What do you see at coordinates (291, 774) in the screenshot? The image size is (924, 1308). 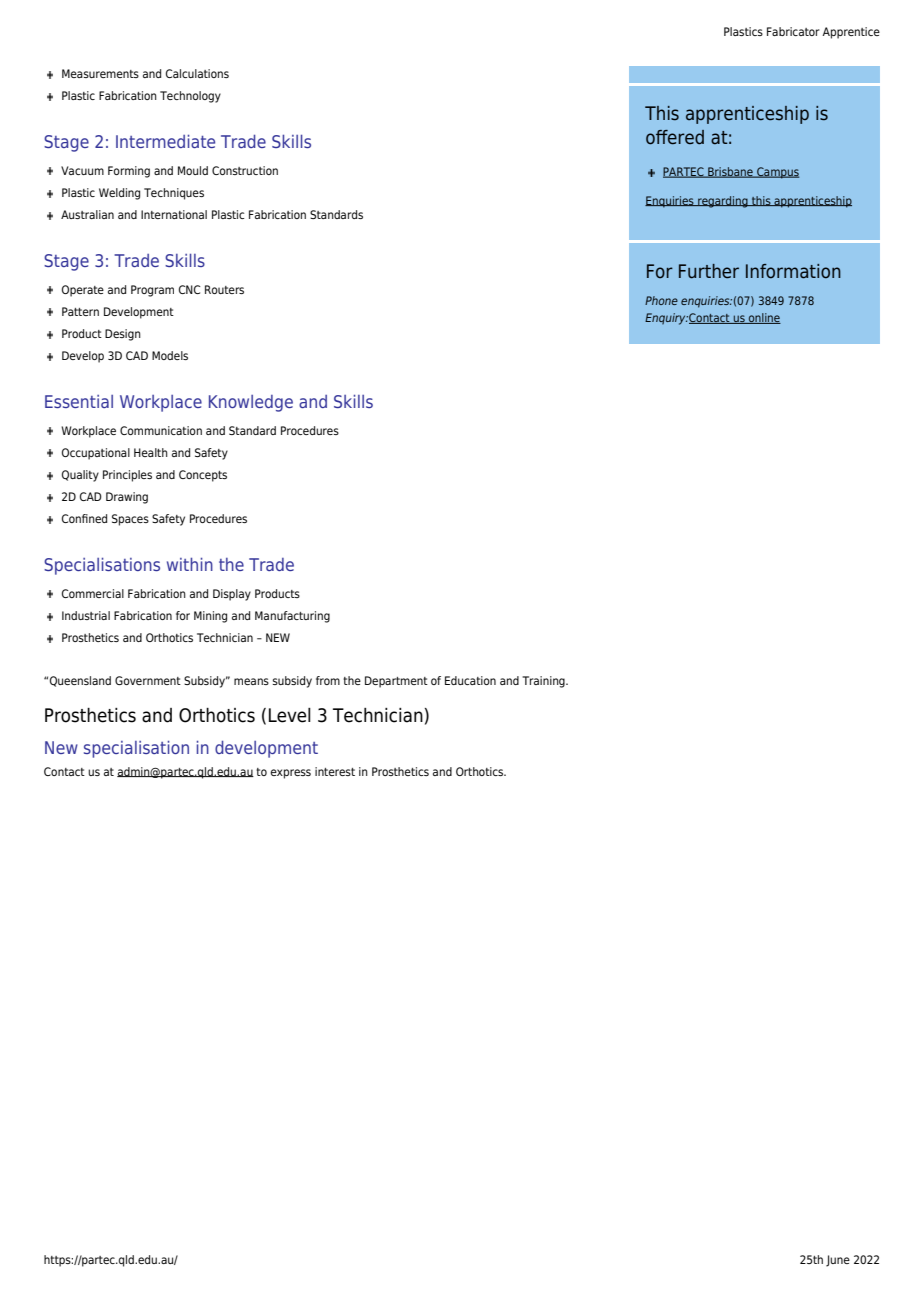 I see `express` at bounding box center [291, 774].
